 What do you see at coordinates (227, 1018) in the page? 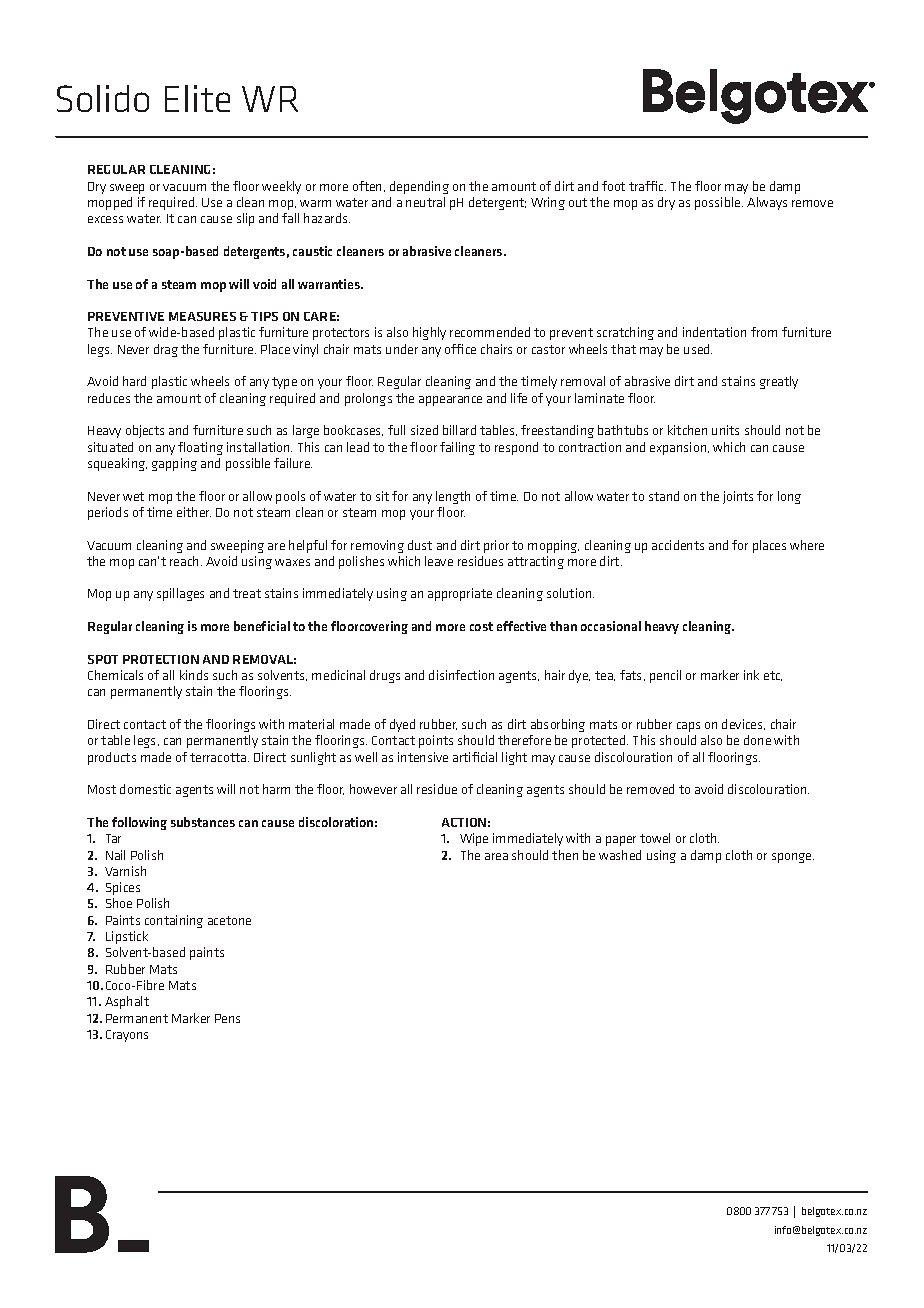
I see `Pens` at bounding box center [227, 1018].
